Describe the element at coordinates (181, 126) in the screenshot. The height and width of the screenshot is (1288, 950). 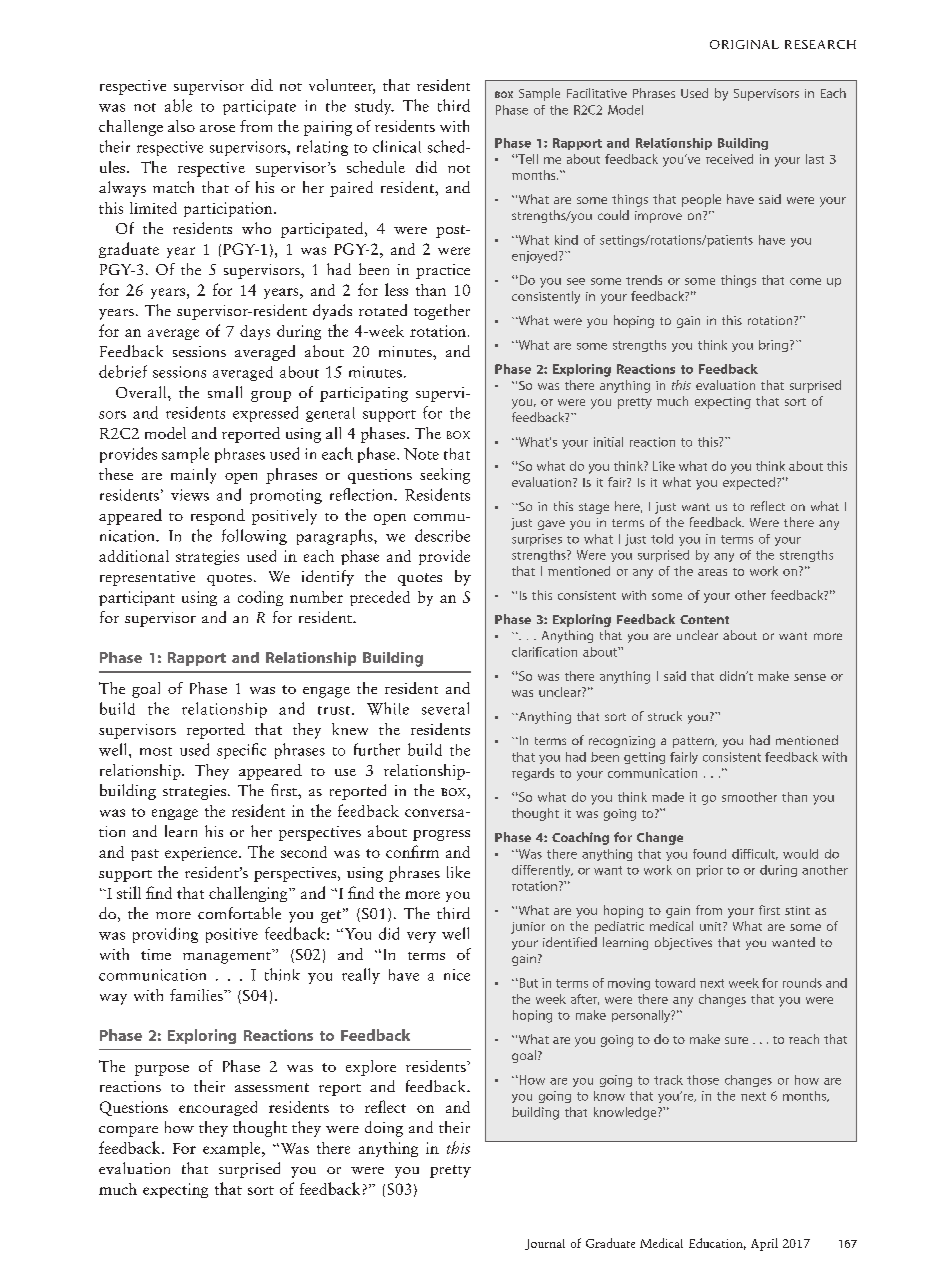
I see `also` at that location.
